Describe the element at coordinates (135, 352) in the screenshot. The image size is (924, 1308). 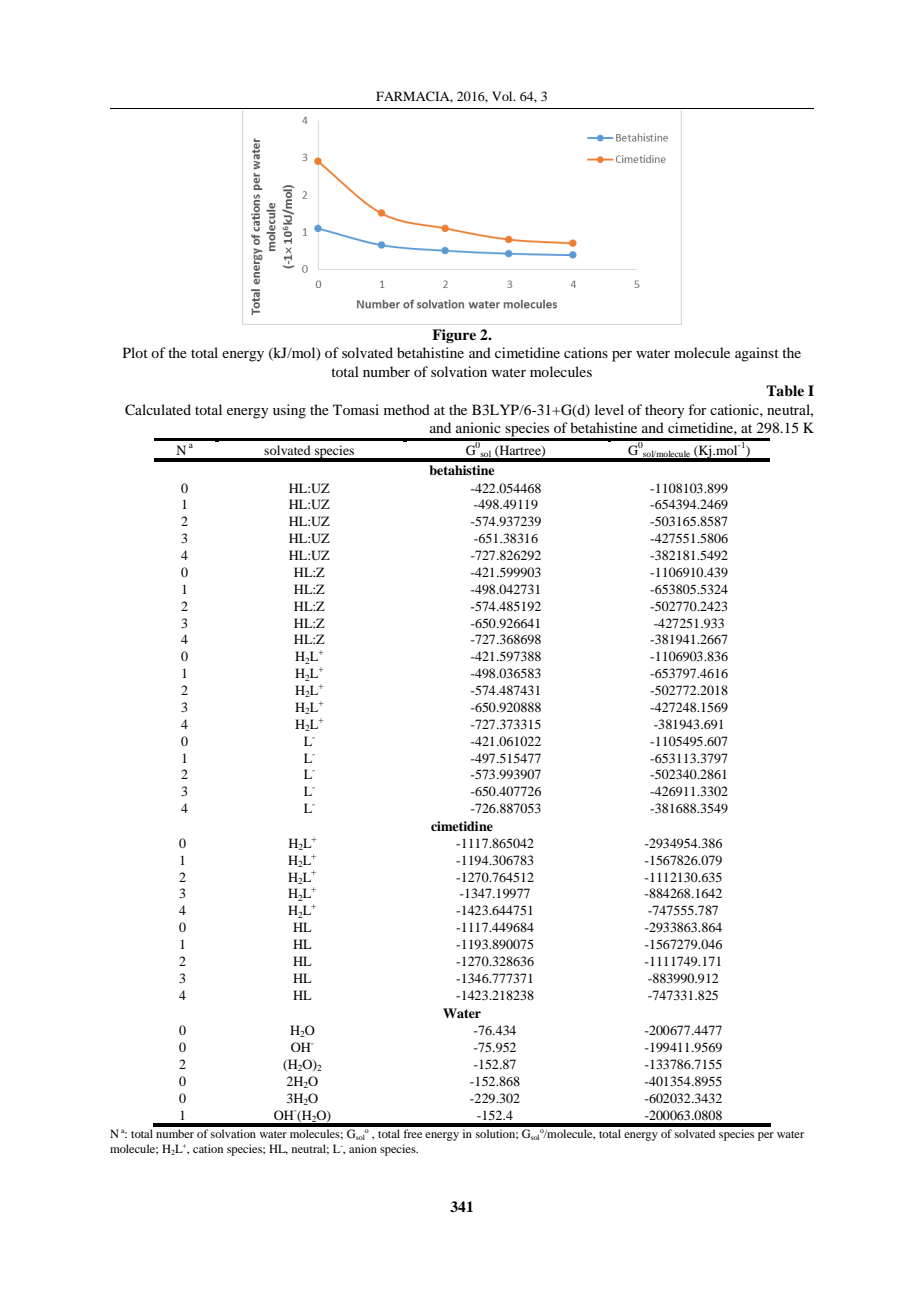
I see `Plot` at that location.
